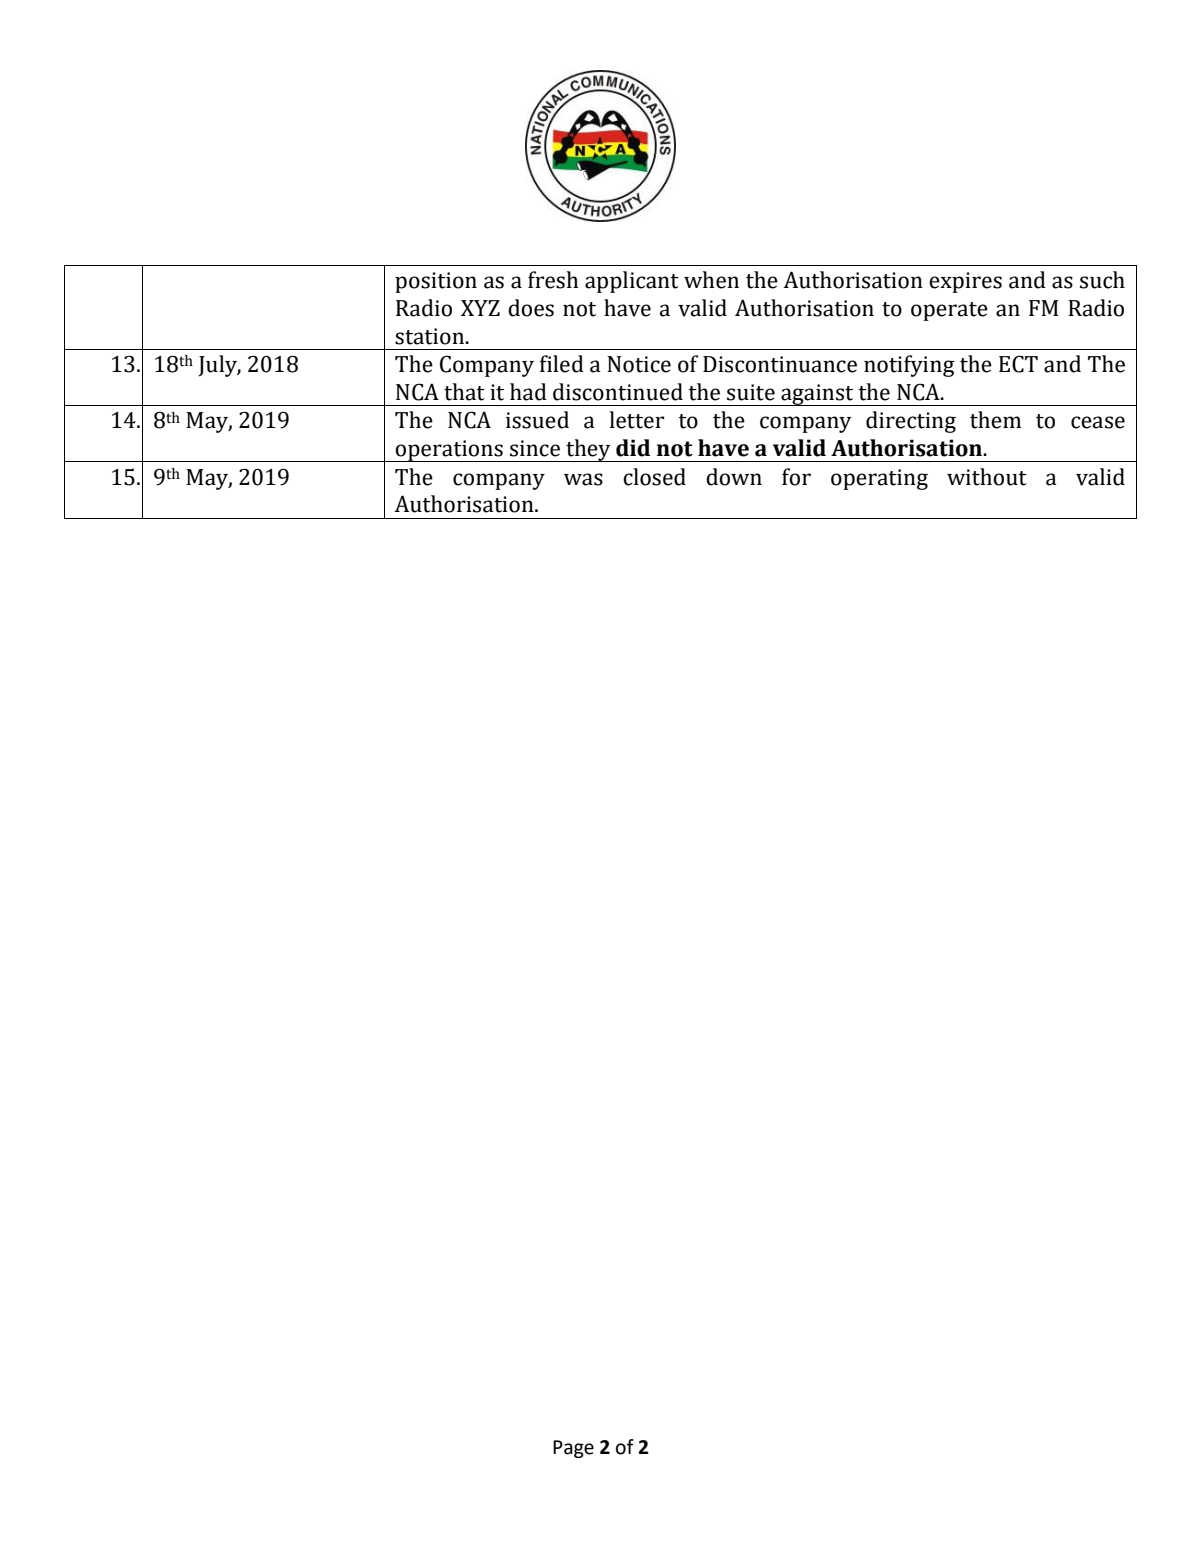 The height and width of the image is (1557, 1203). Describe the element at coordinates (734, 477) in the image. I see `down` at that location.
